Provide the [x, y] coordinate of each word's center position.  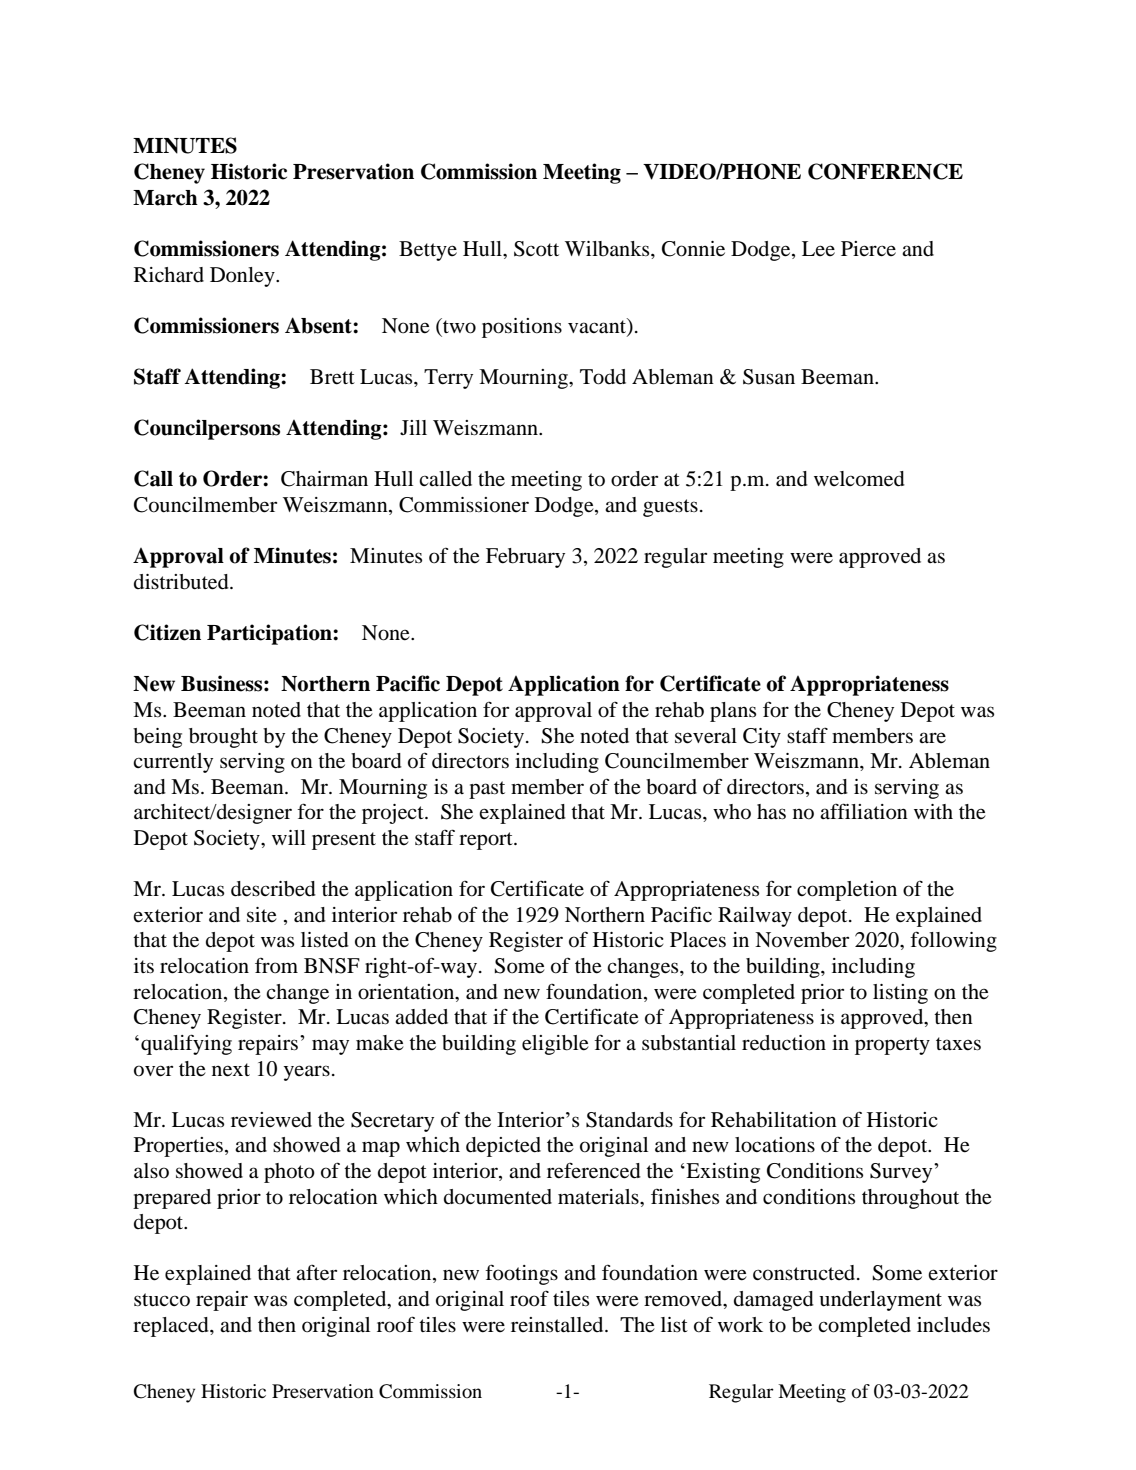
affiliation [864, 811]
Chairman [324, 479]
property [892, 1046]
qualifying [186, 1044]
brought [223, 738]
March [165, 198]
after [316, 1272]
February [525, 558]
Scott [536, 249]
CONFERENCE [885, 171]
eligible [555, 1045]
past [487, 790]
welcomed [859, 479]
